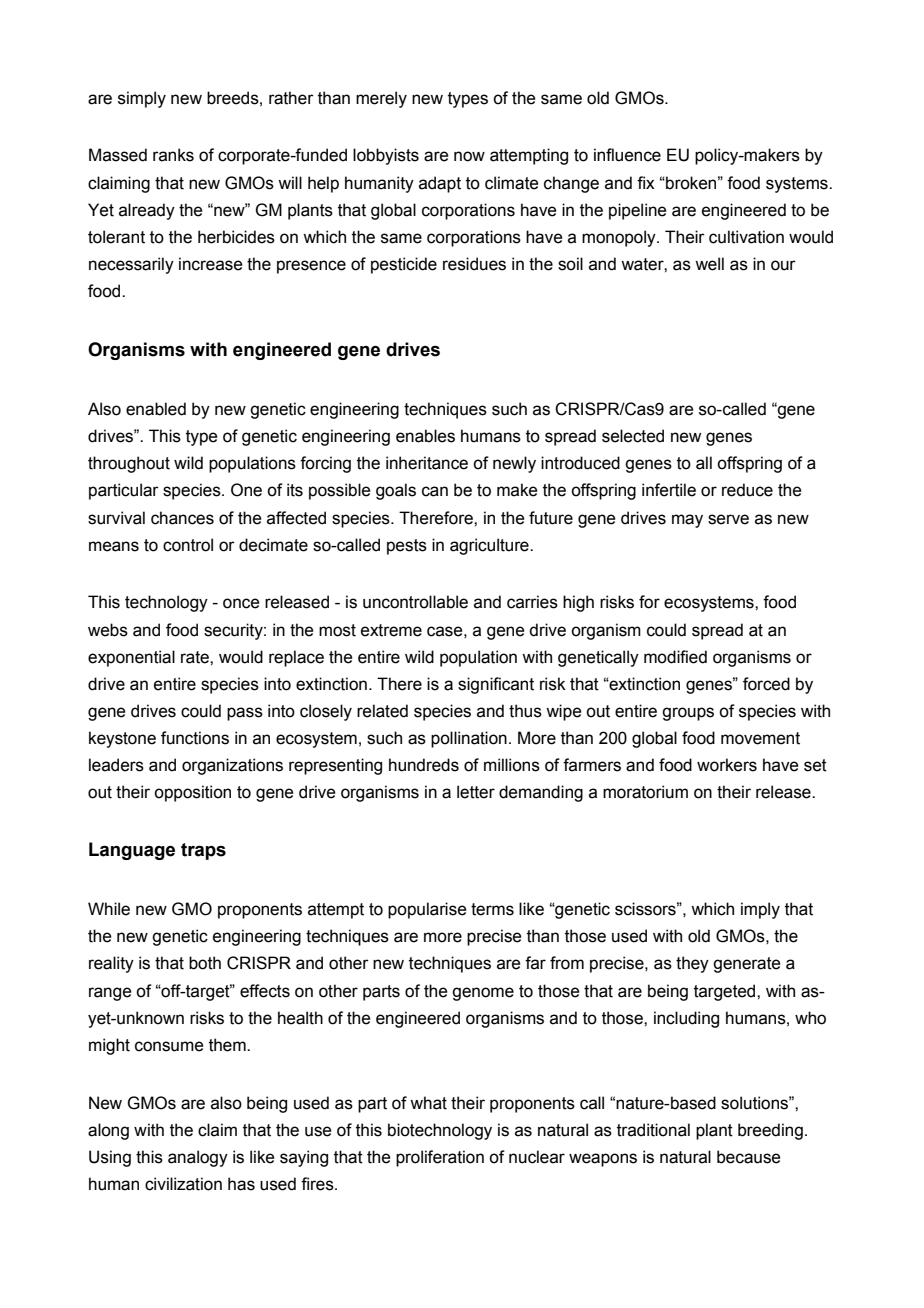 This document has width=924, height=1308. What do you see at coordinates (173, 155) in the document?
I see `ranks` at bounding box center [173, 155].
